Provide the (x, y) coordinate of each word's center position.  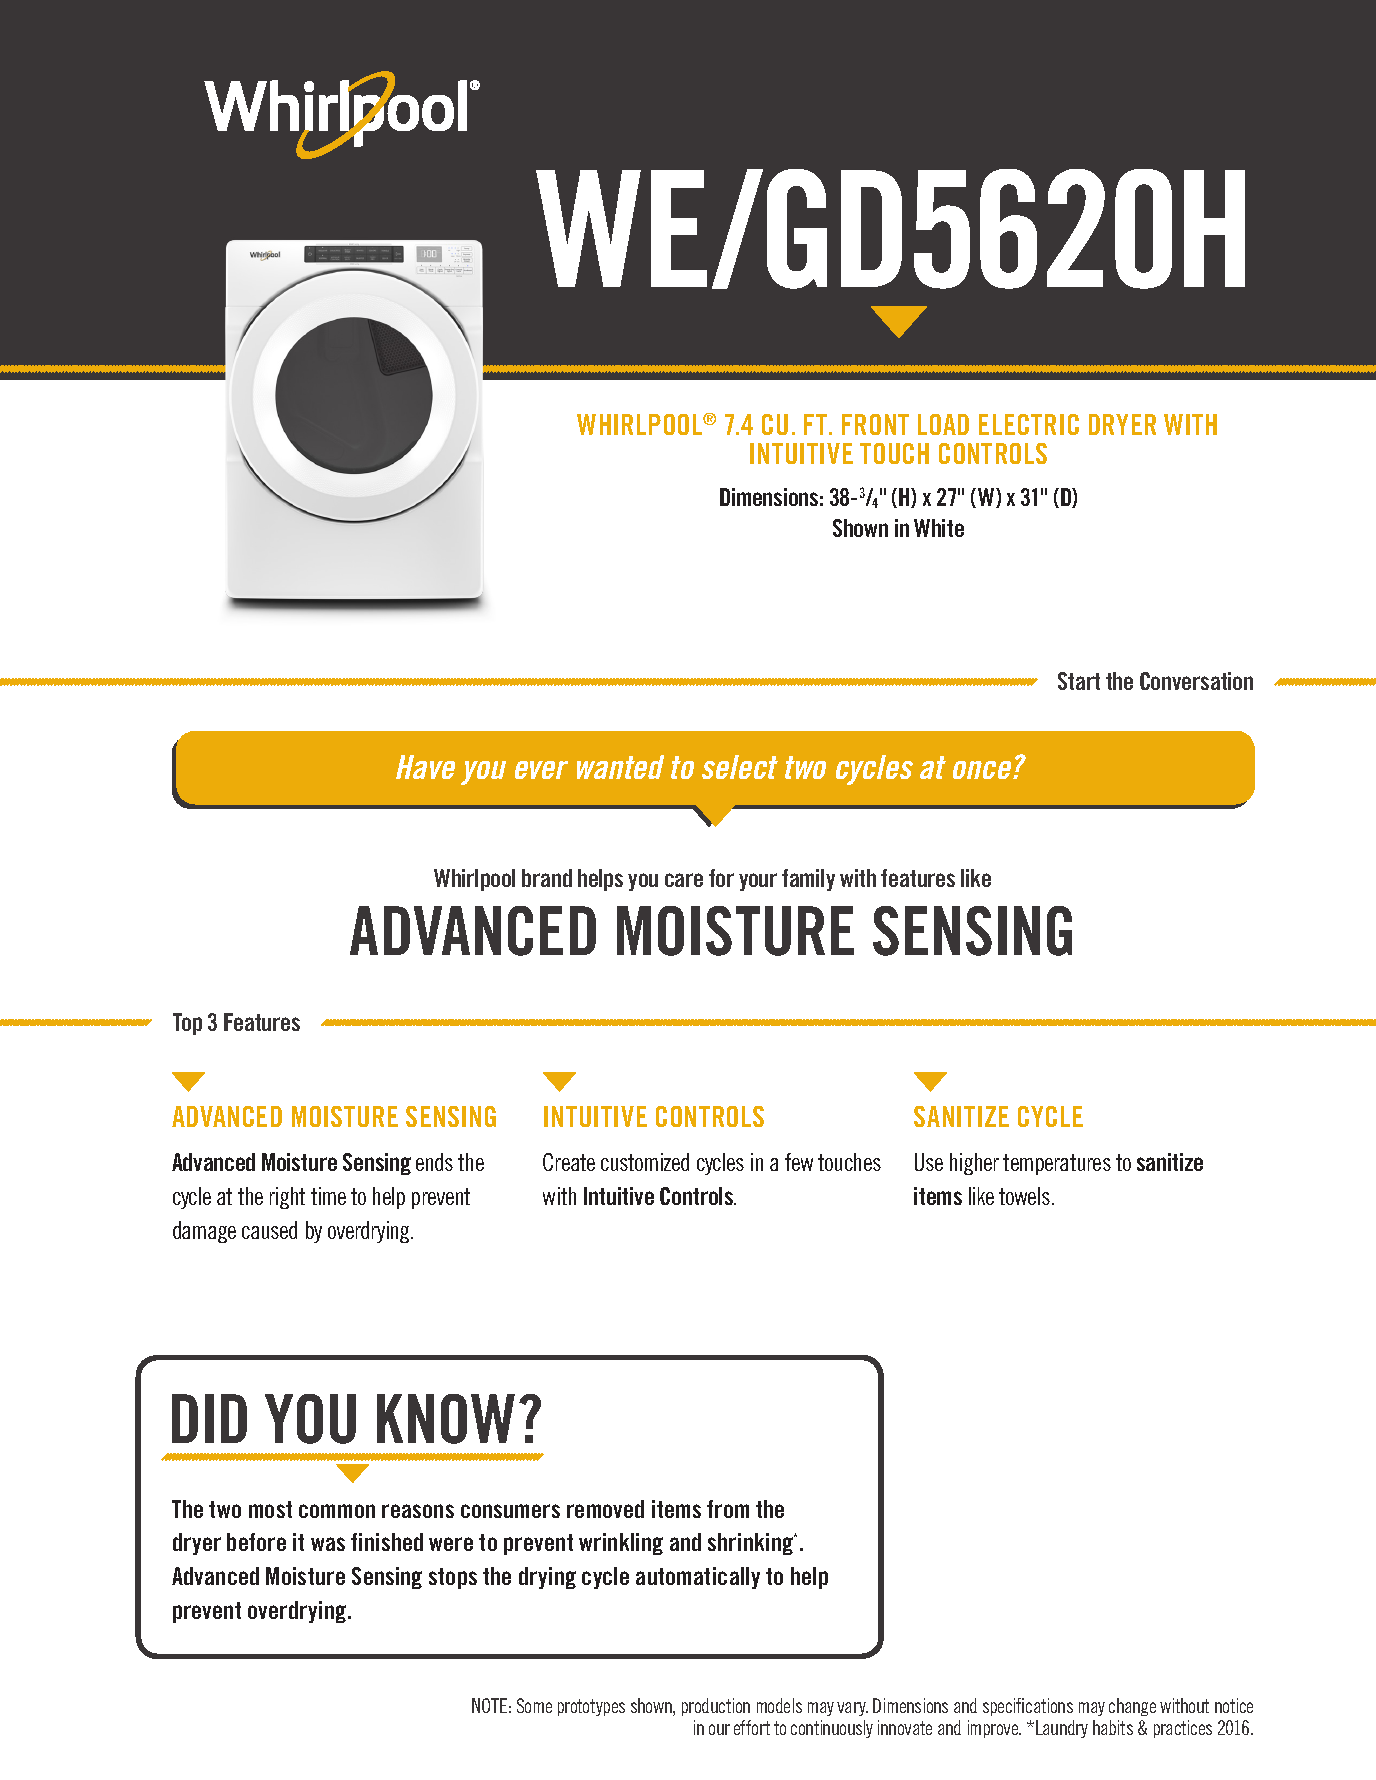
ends (434, 1162)
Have (425, 767)
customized (645, 1162)
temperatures (1057, 1164)
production (716, 1707)
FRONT (875, 424)
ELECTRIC (1029, 424)
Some (534, 1705)
